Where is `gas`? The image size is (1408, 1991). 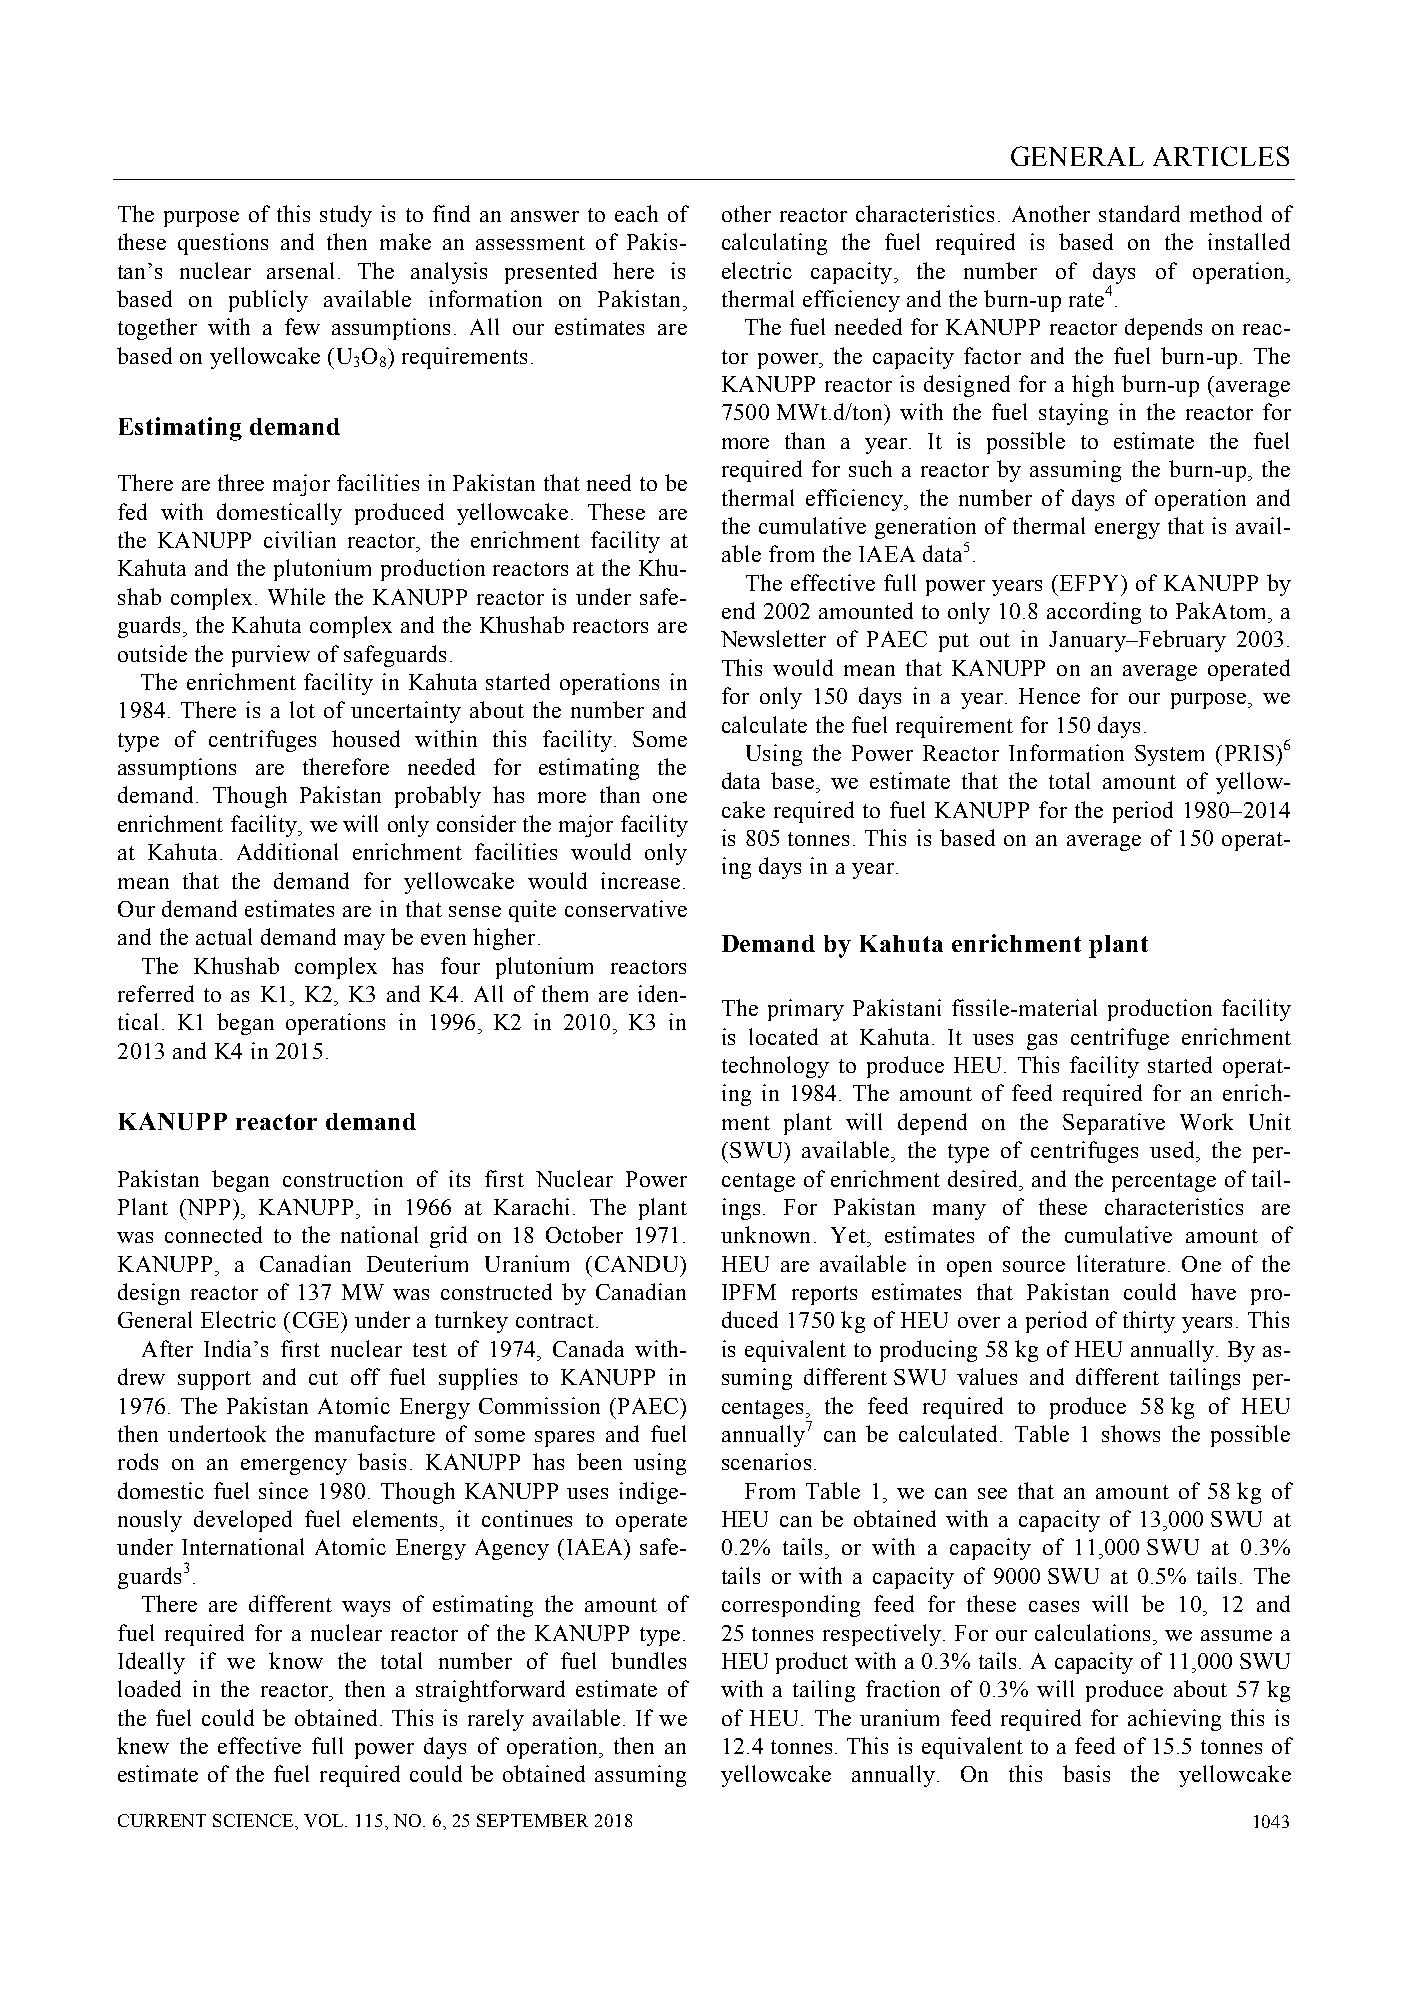
gas is located at coordinates (1042, 1042).
